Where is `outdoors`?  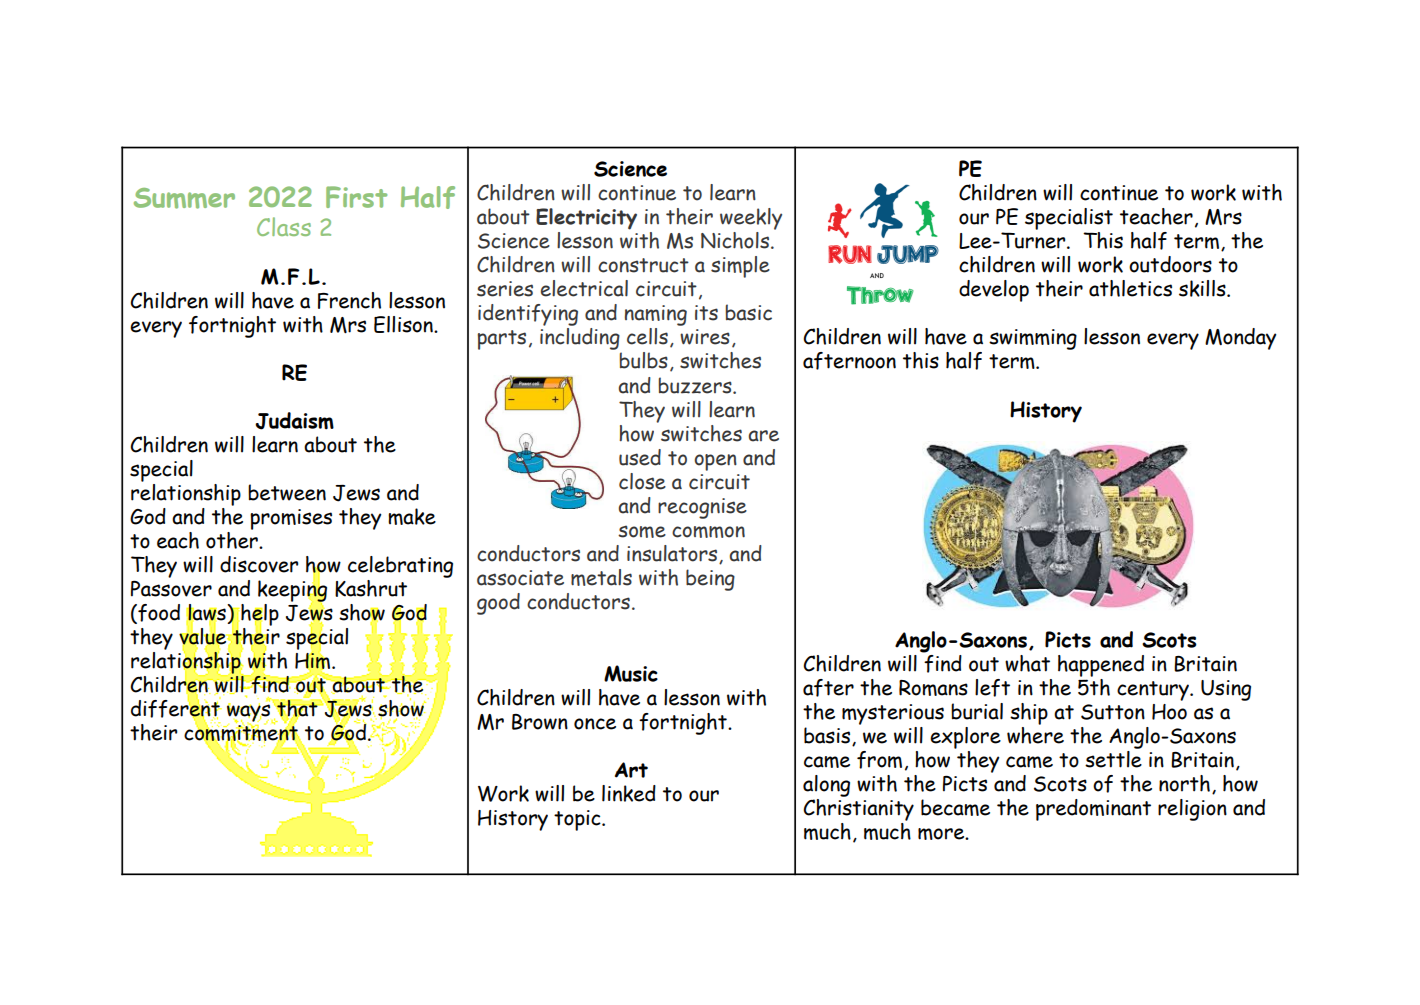
outdoors is located at coordinates (1170, 264).
